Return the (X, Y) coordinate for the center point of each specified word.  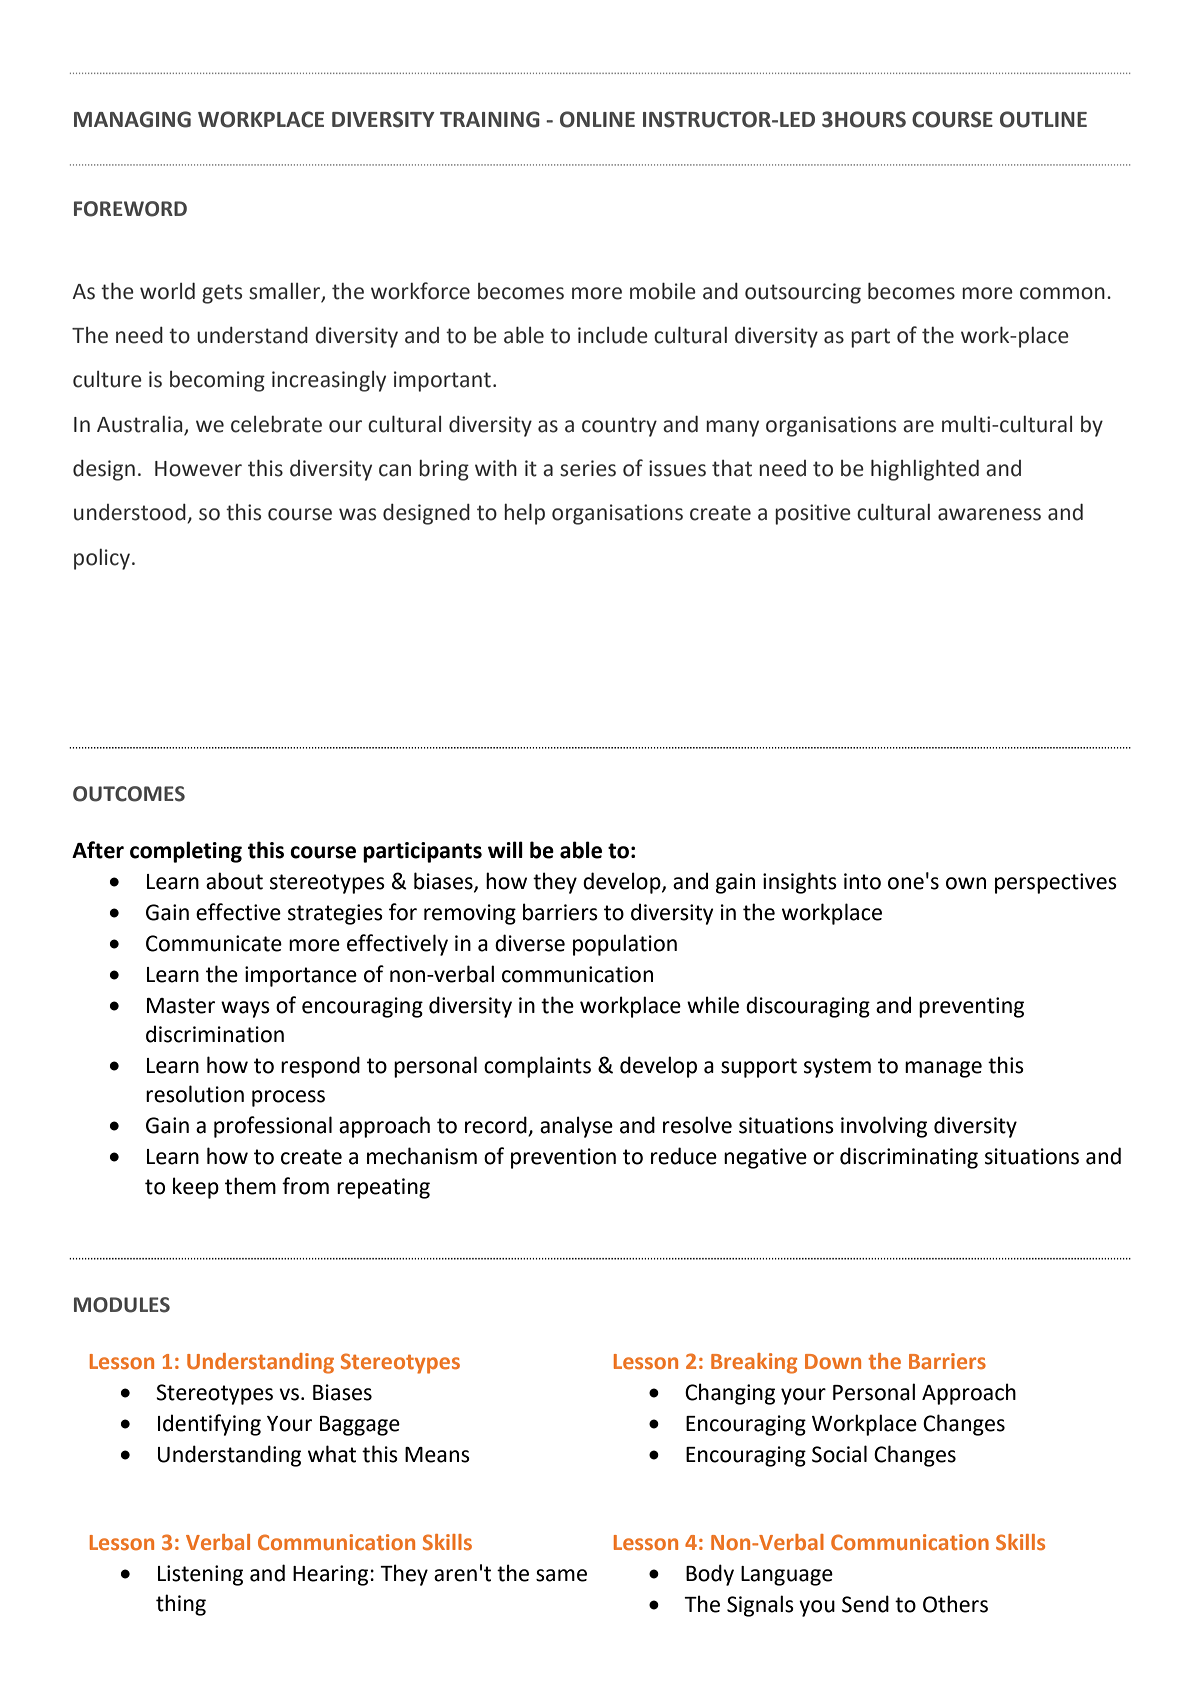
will (505, 849)
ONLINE (597, 119)
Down (833, 1361)
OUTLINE (1043, 119)
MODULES (122, 1305)
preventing (971, 1007)
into (862, 881)
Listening (200, 1575)
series (588, 468)
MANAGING (132, 119)
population (625, 945)
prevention (563, 1158)
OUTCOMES (129, 794)
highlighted (925, 470)
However (198, 469)
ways (245, 1009)
